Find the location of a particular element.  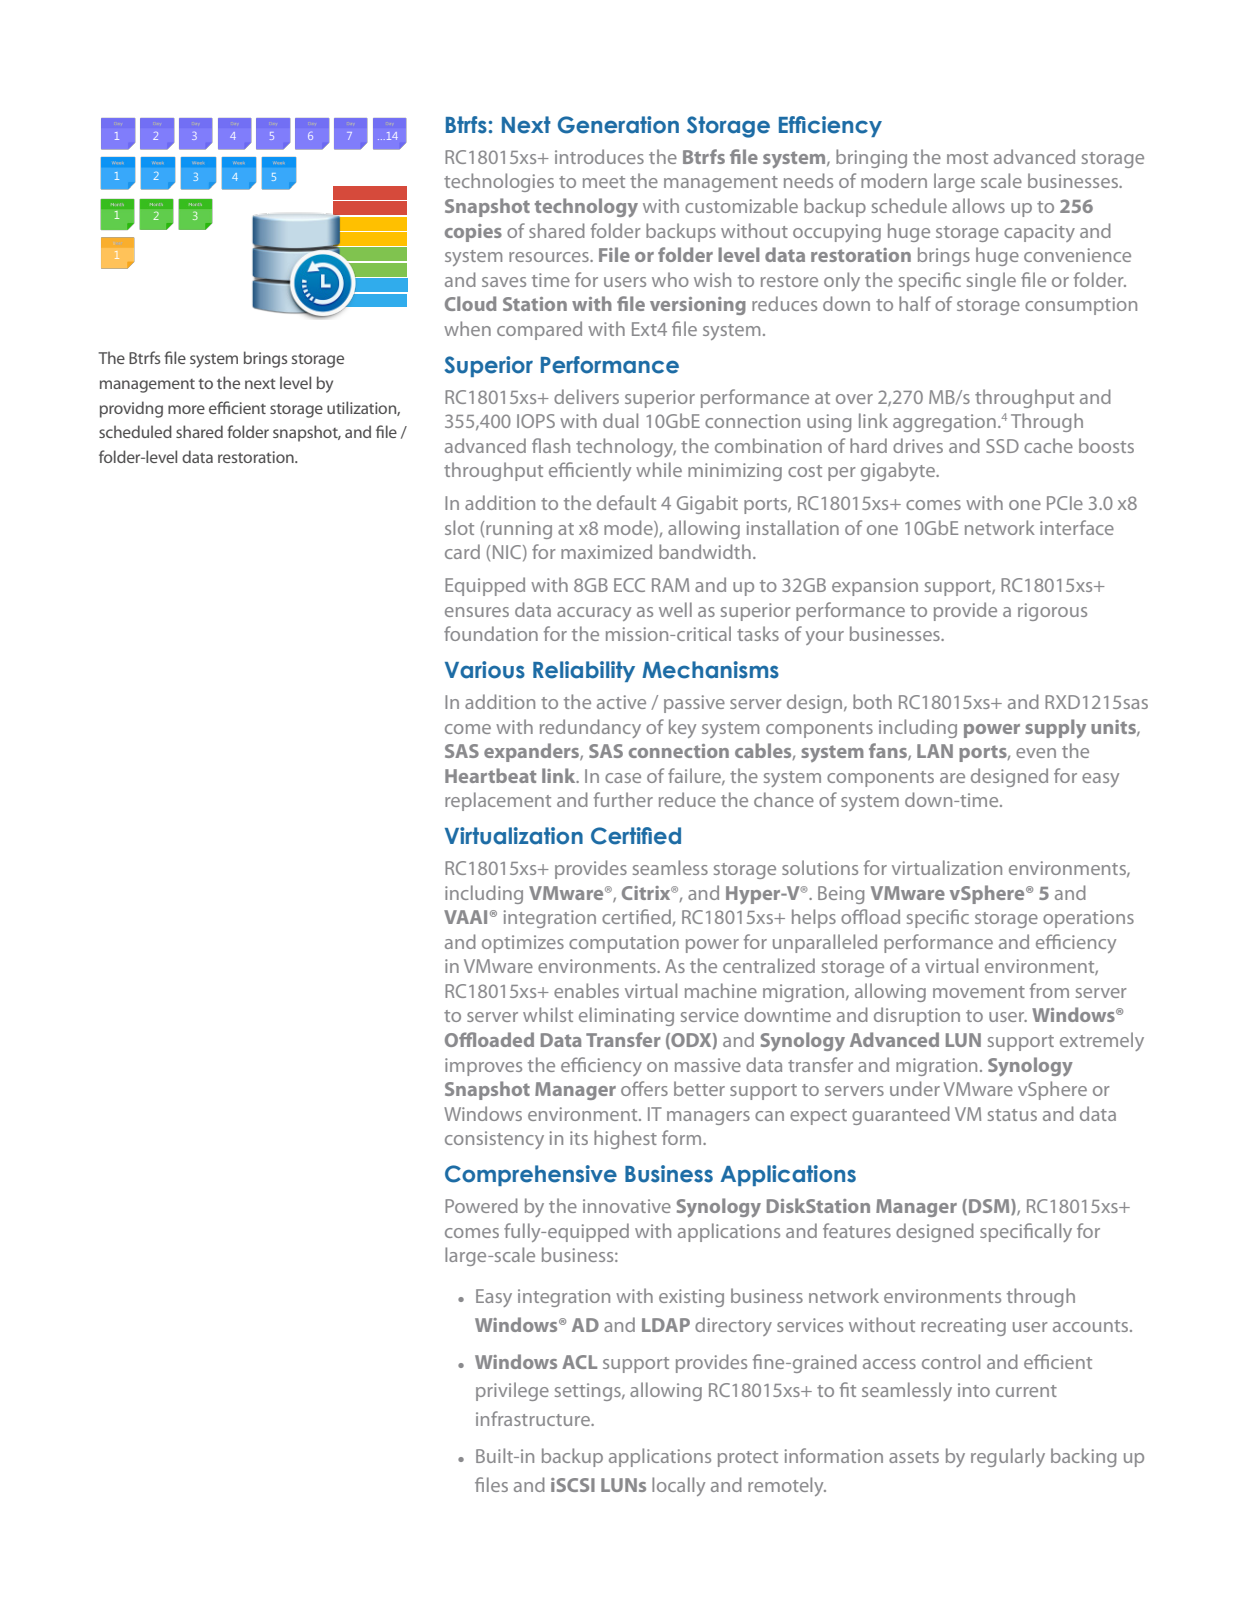

supply is located at coordinates (1055, 728).
